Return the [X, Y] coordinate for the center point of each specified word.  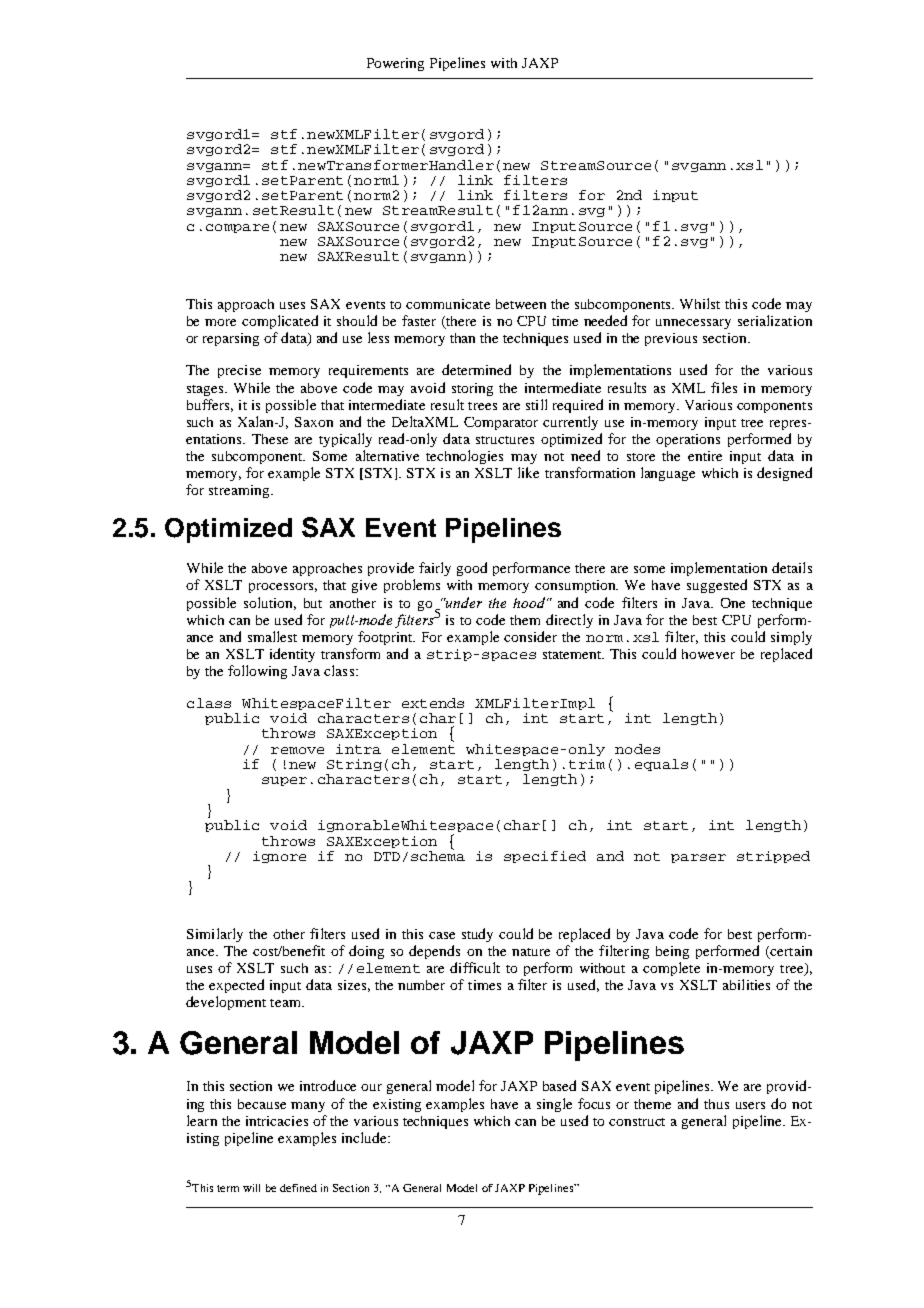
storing [472, 389]
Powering [395, 64]
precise [239, 371]
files [724, 387]
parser [698, 858]
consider [530, 636]
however [708, 654]
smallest [272, 636]
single [554, 1105]
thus [716, 1104]
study [477, 935]
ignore [279, 857]
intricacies [277, 1121]
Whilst [700, 303]
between [521, 304]
